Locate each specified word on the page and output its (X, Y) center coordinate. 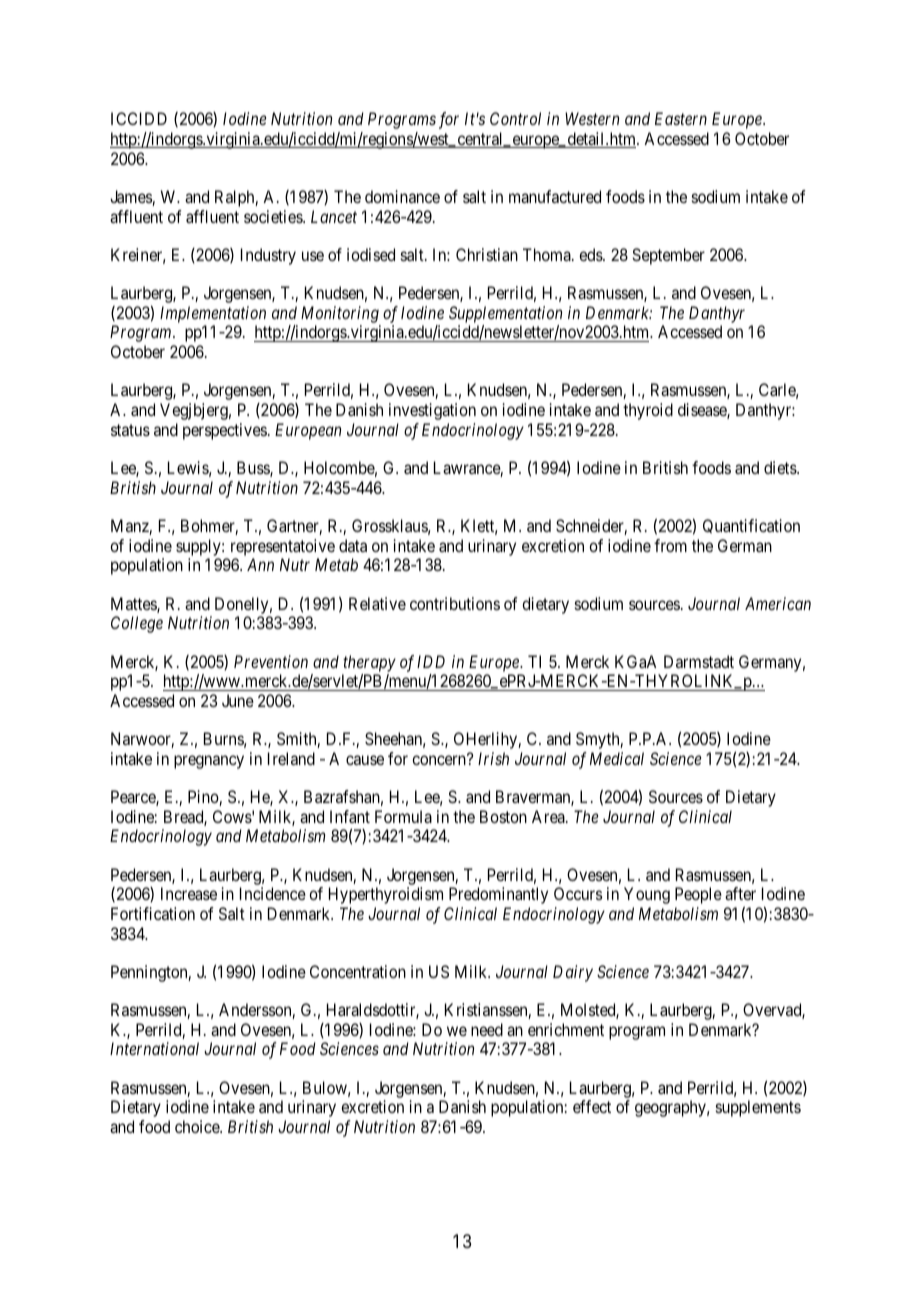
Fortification (153, 913)
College (137, 624)
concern (440, 760)
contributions (455, 603)
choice (198, 1126)
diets (781, 467)
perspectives (225, 431)
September (668, 256)
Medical (617, 758)
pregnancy (209, 762)
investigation (432, 411)
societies (274, 216)
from (670, 545)
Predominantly (498, 895)
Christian (487, 254)
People (698, 895)
